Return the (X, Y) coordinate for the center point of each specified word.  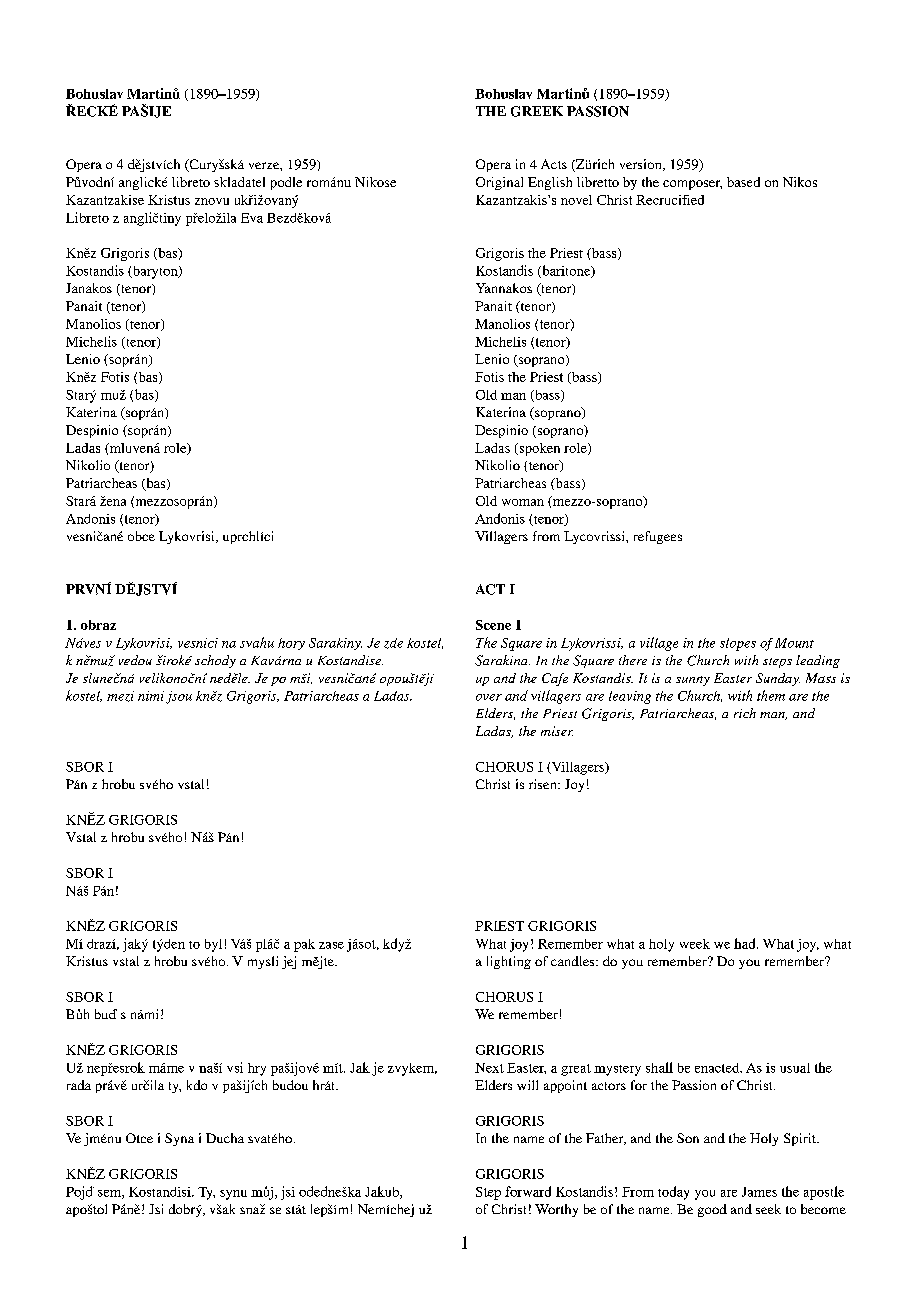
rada (79, 1085)
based (743, 182)
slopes (738, 644)
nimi (151, 696)
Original (499, 183)
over (489, 697)
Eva (252, 218)
